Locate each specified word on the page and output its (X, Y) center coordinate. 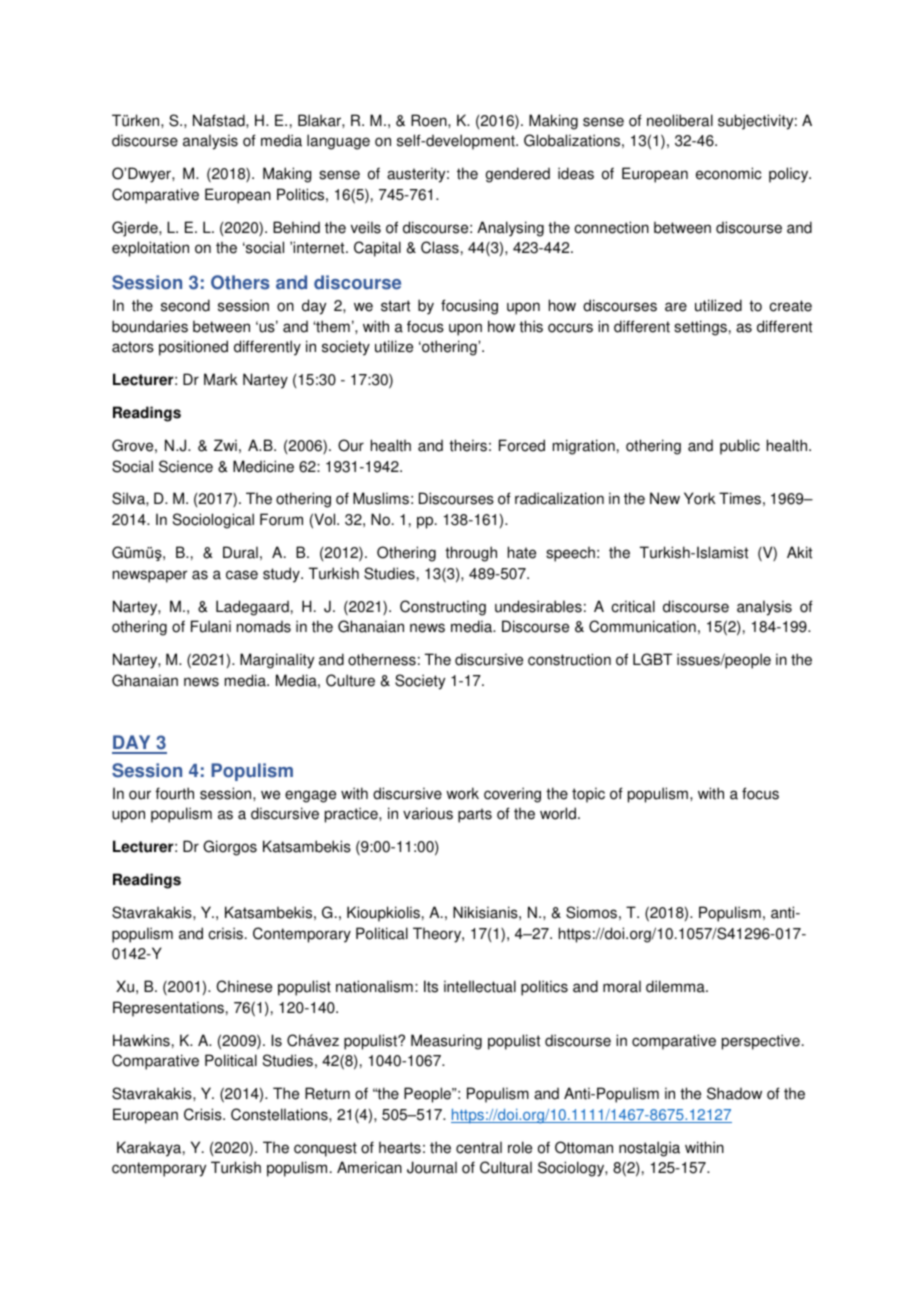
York (700, 498)
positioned (193, 348)
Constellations (280, 1114)
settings (700, 328)
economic (729, 173)
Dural (240, 552)
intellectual (480, 986)
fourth (174, 793)
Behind (296, 227)
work (462, 793)
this (531, 326)
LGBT (652, 659)
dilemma (676, 986)
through (471, 554)
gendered (518, 175)
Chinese (244, 986)
